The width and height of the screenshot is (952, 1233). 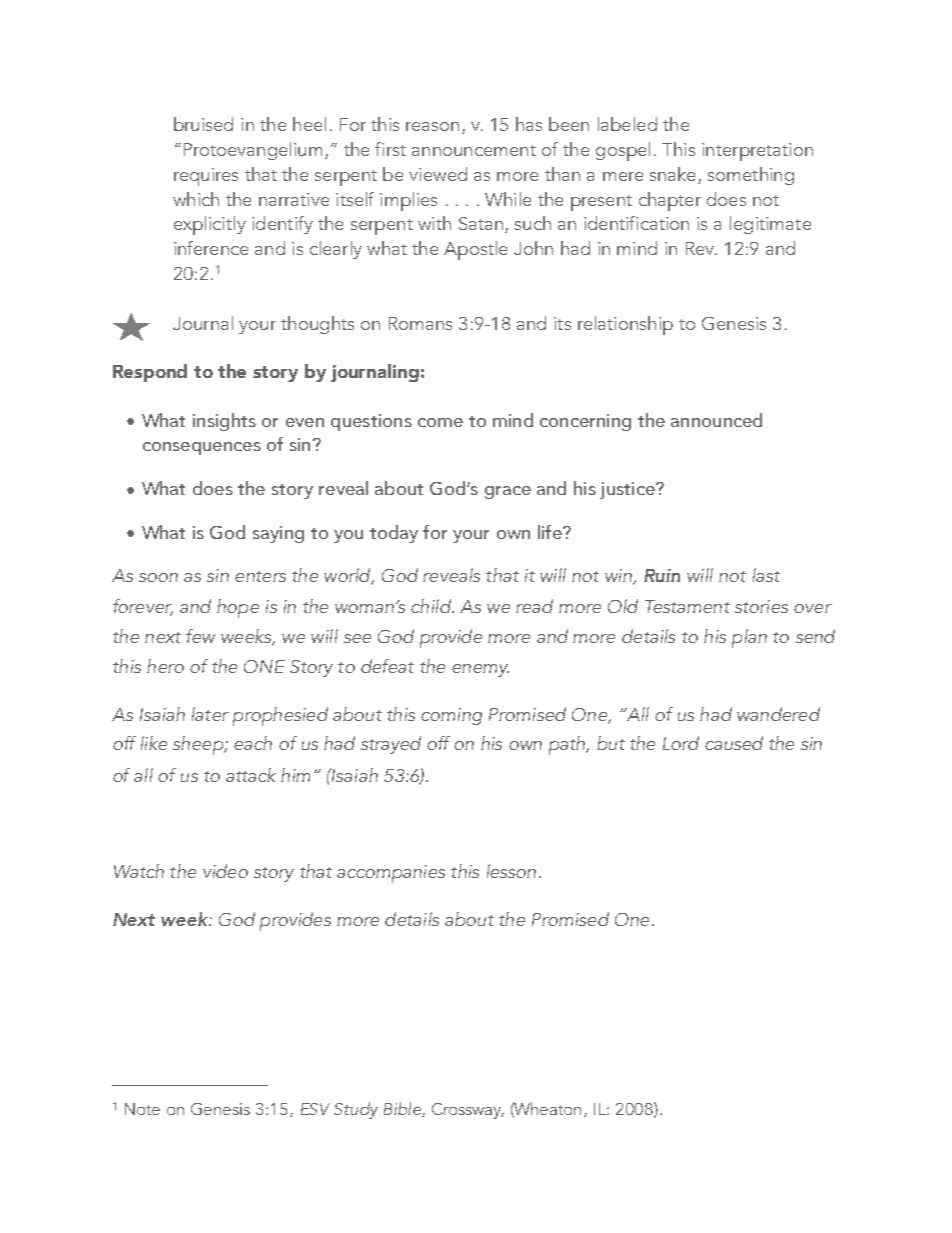 What do you see at coordinates (142, 1109) in the screenshot?
I see `Note` at bounding box center [142, 1109].
